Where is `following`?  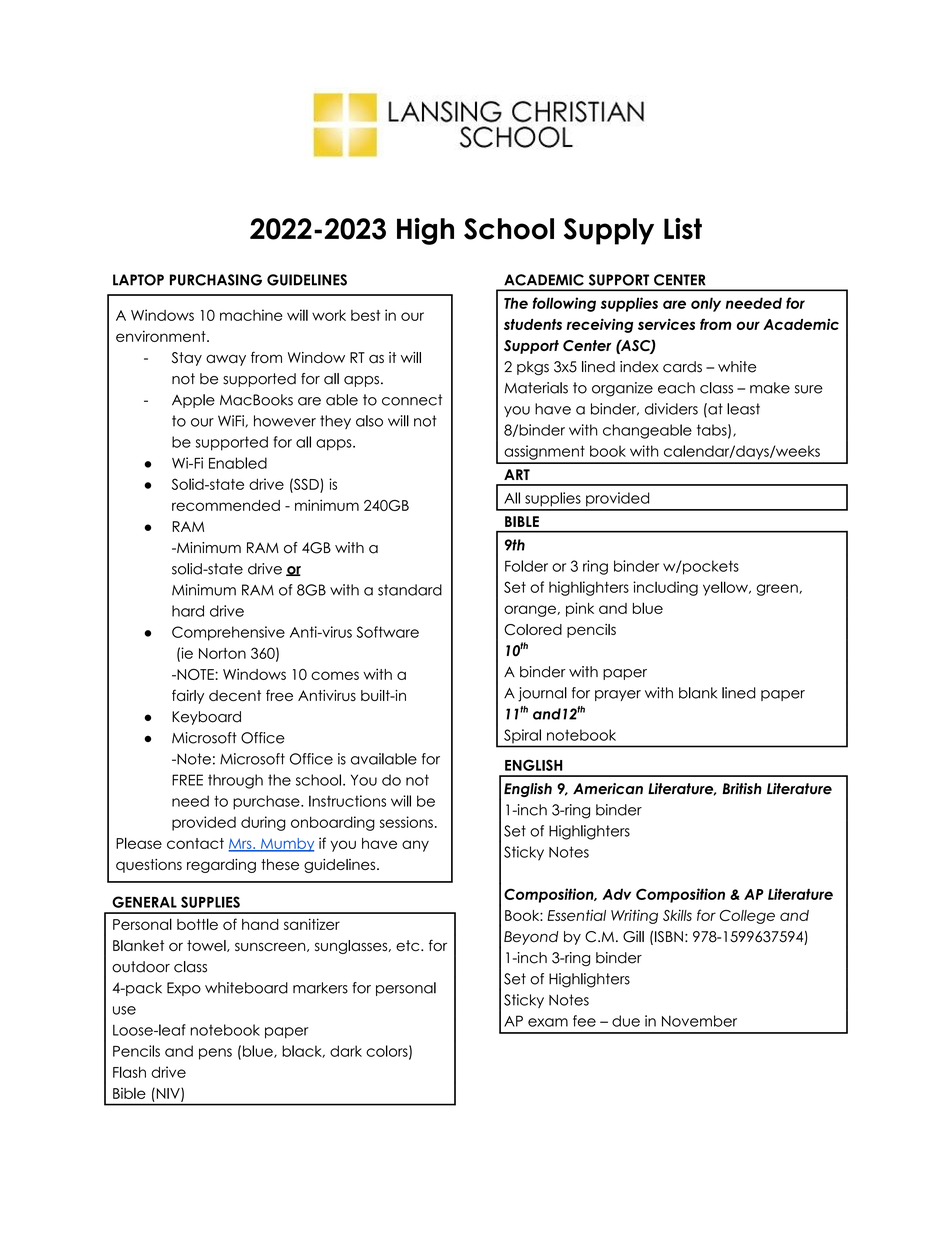 following is located at coordinates (564, 304).
